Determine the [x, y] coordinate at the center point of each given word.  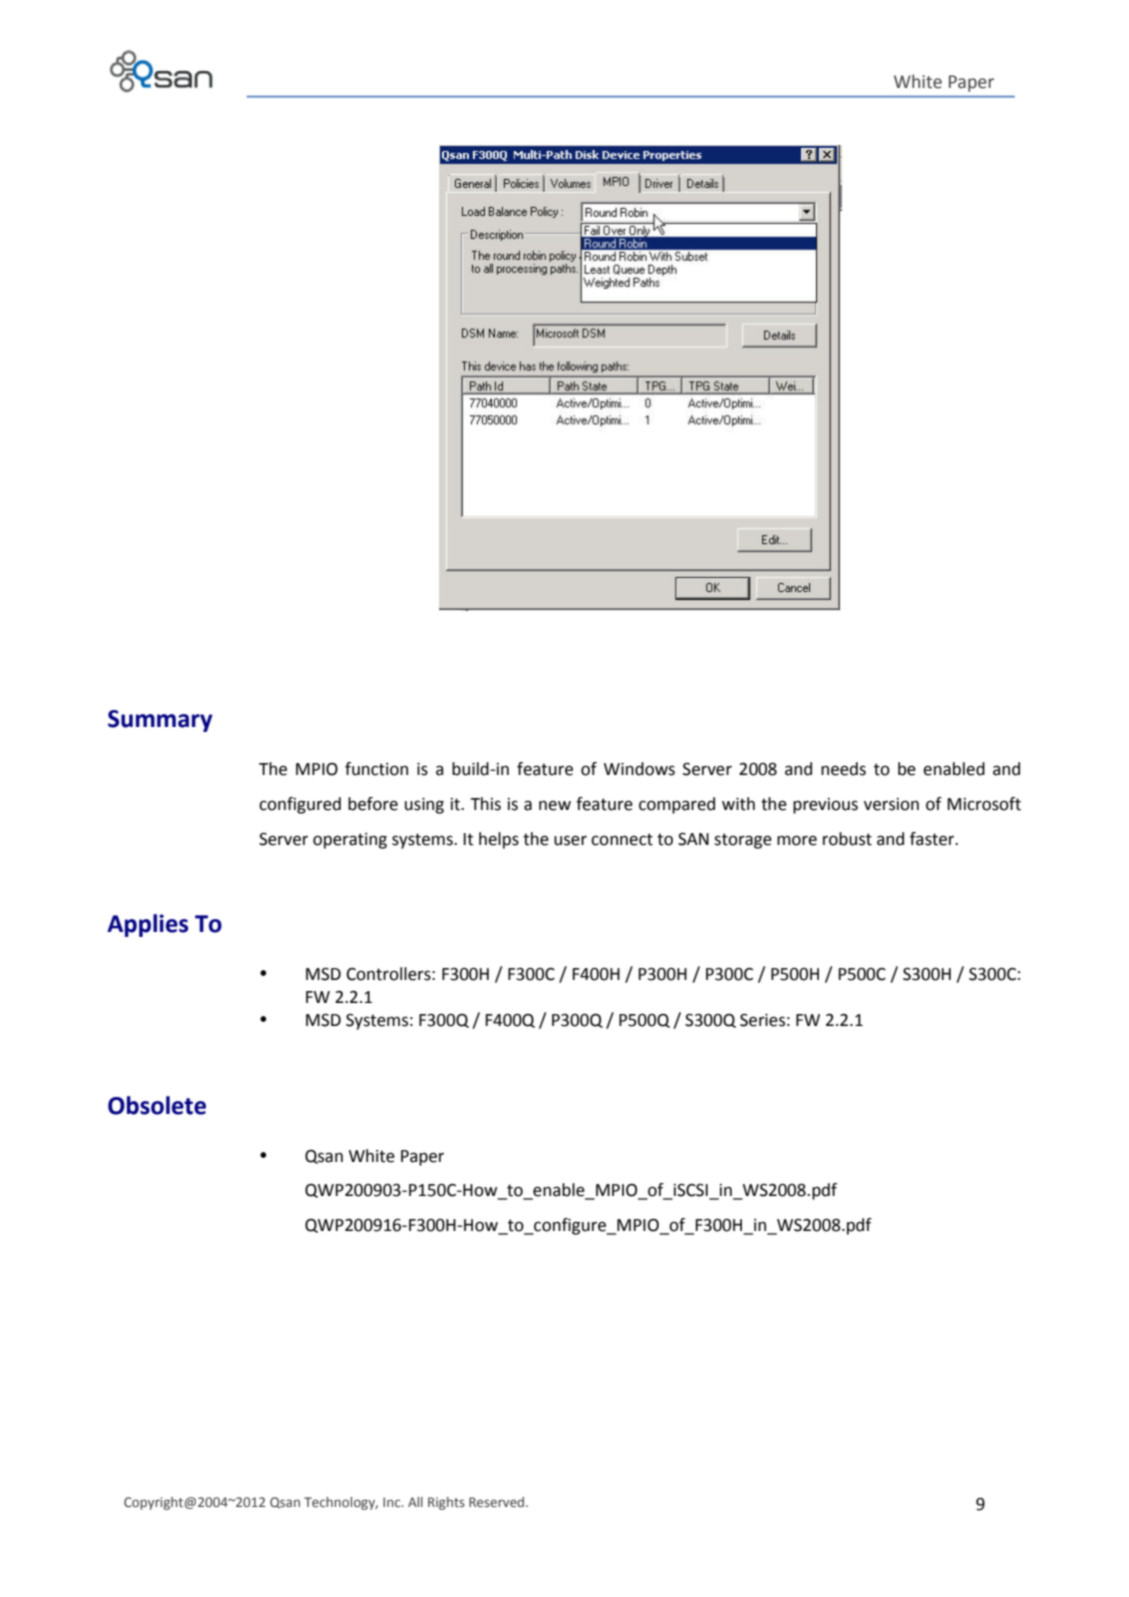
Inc [393, 1502]
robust [847, 839]
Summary [160, 721]
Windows [639, 769]
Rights [446, 1503]
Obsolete [157, 1105]
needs [843, 769]
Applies [147, 925]
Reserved [498, 1502]
